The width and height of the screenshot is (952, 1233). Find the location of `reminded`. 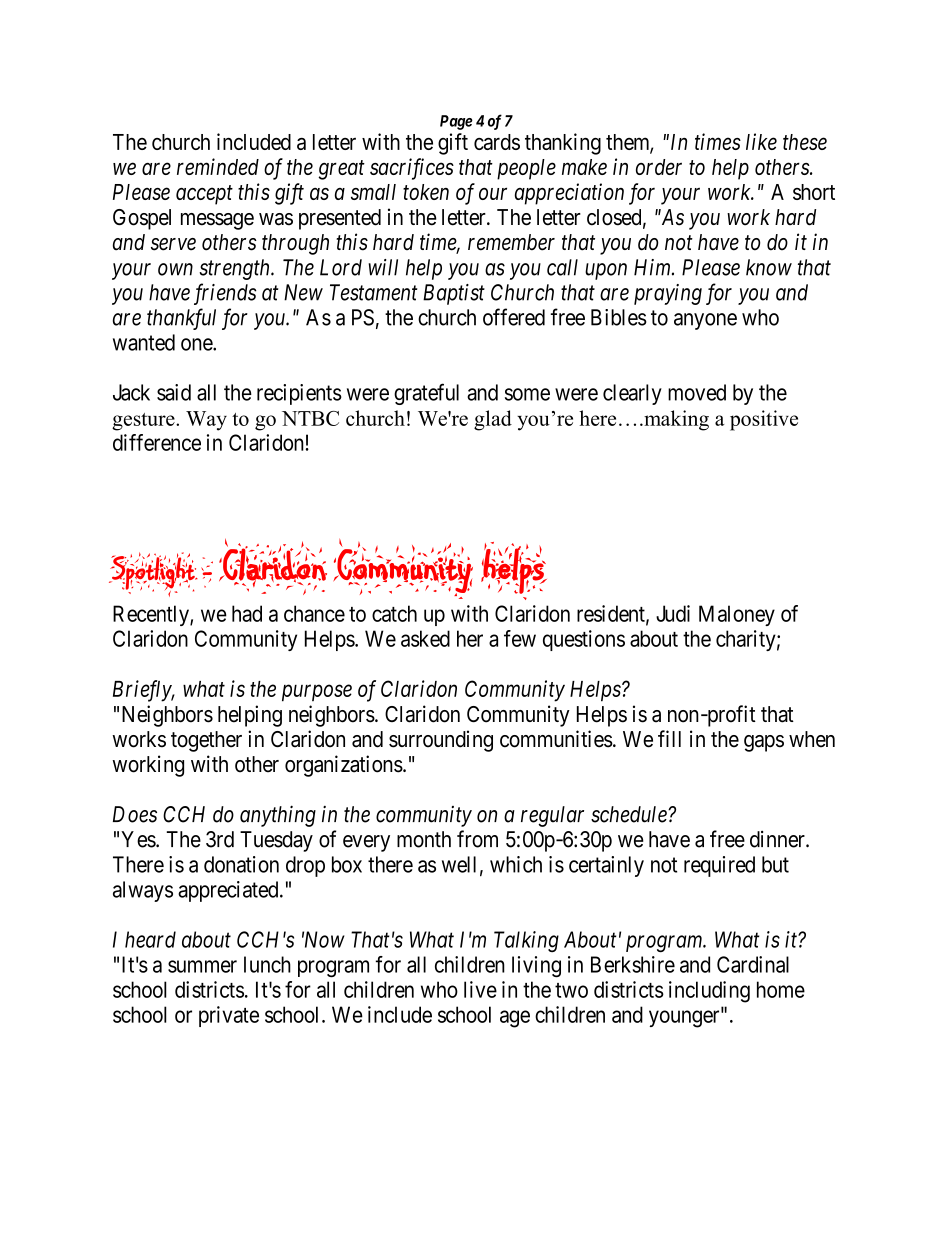

reminded is located at coordinates (218, 166).
